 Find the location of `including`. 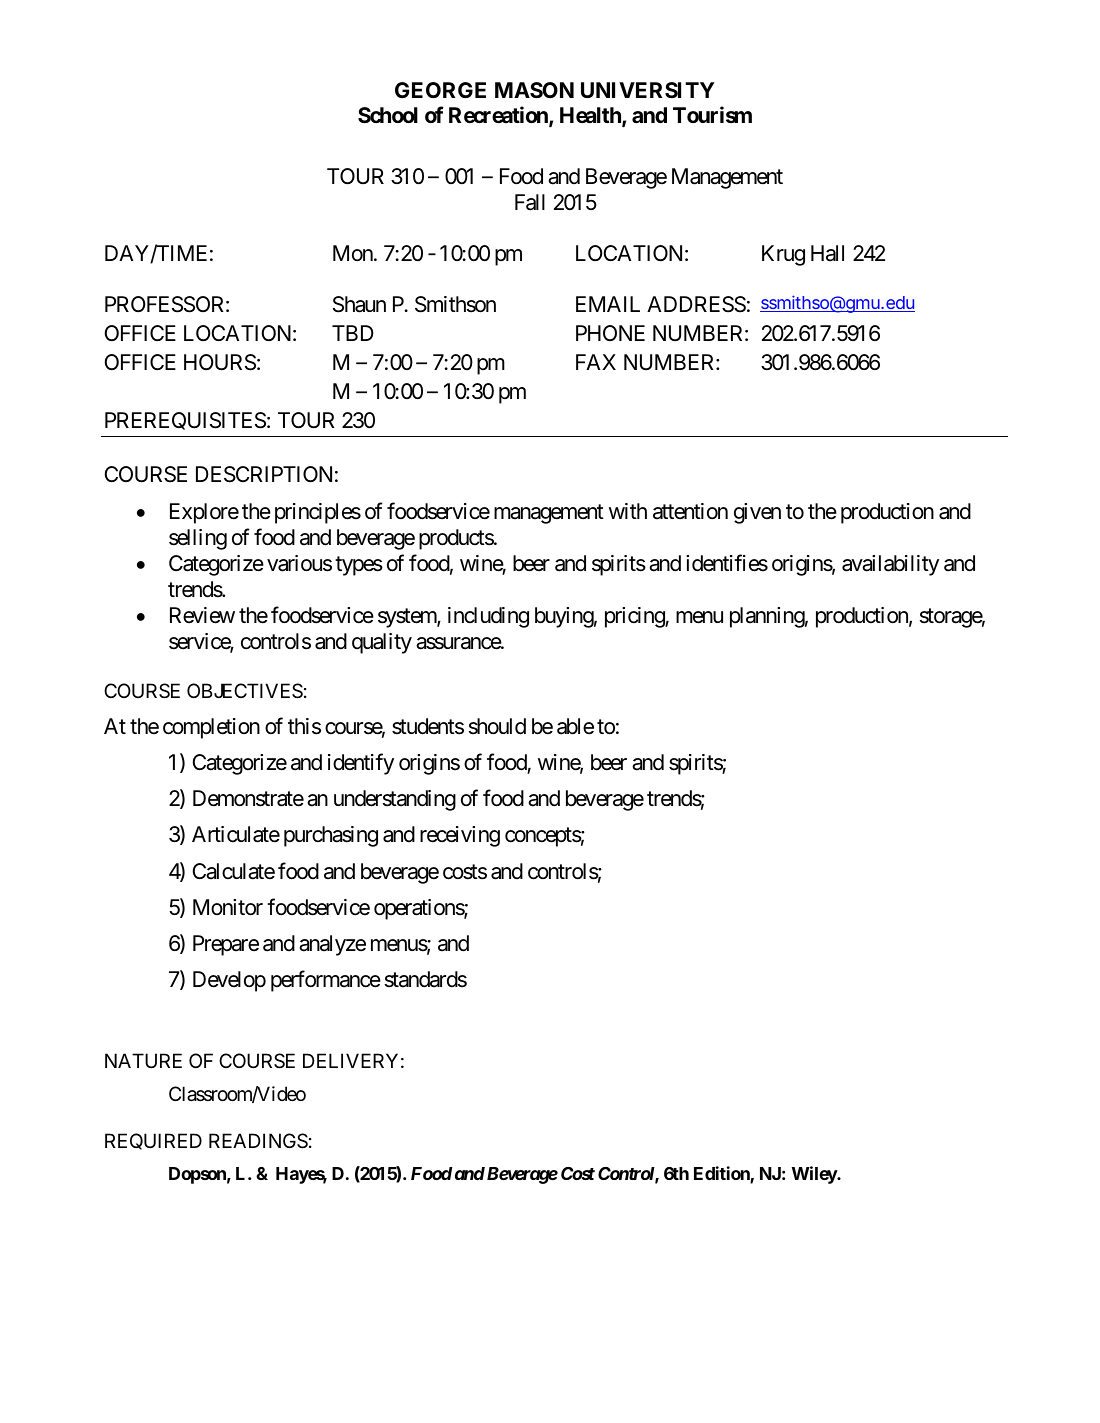

including is located at coordinates (488, 617).
